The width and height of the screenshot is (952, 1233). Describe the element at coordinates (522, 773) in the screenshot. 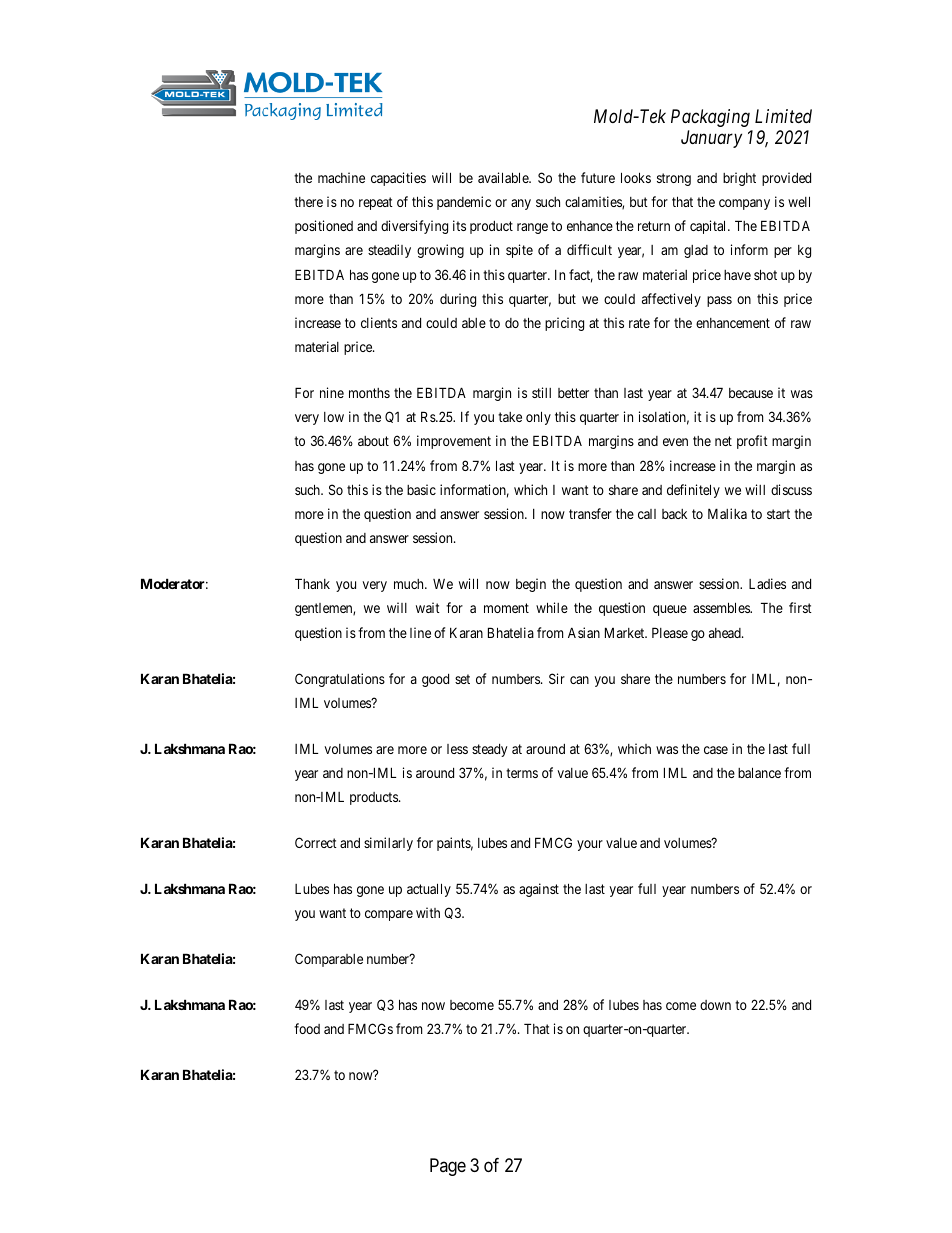

I see `terms` at that location.
